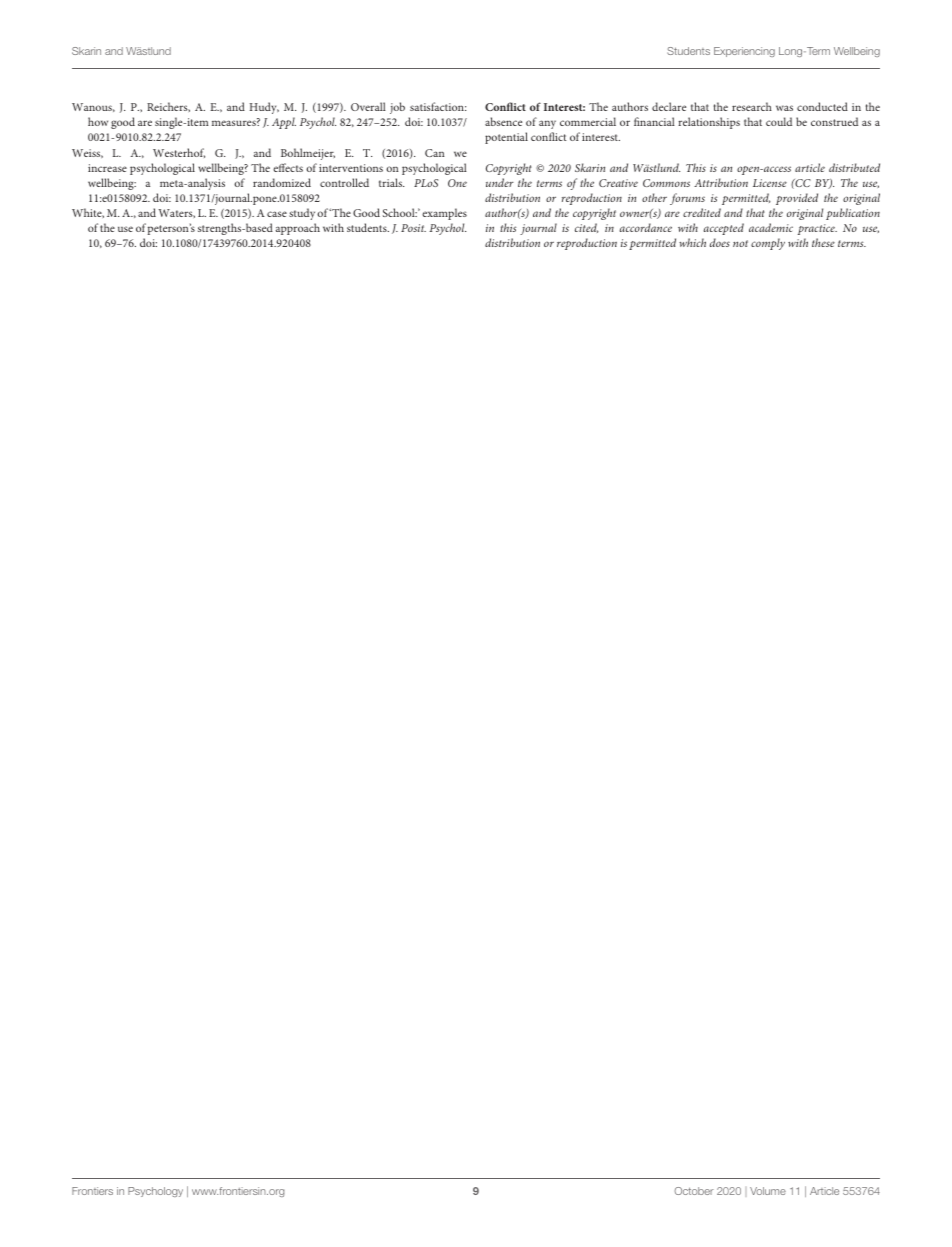 This screenshot has height=1247, width=952. Describe the element at coordinates (302, 214) in the screenshot. I see `study` at that location.
